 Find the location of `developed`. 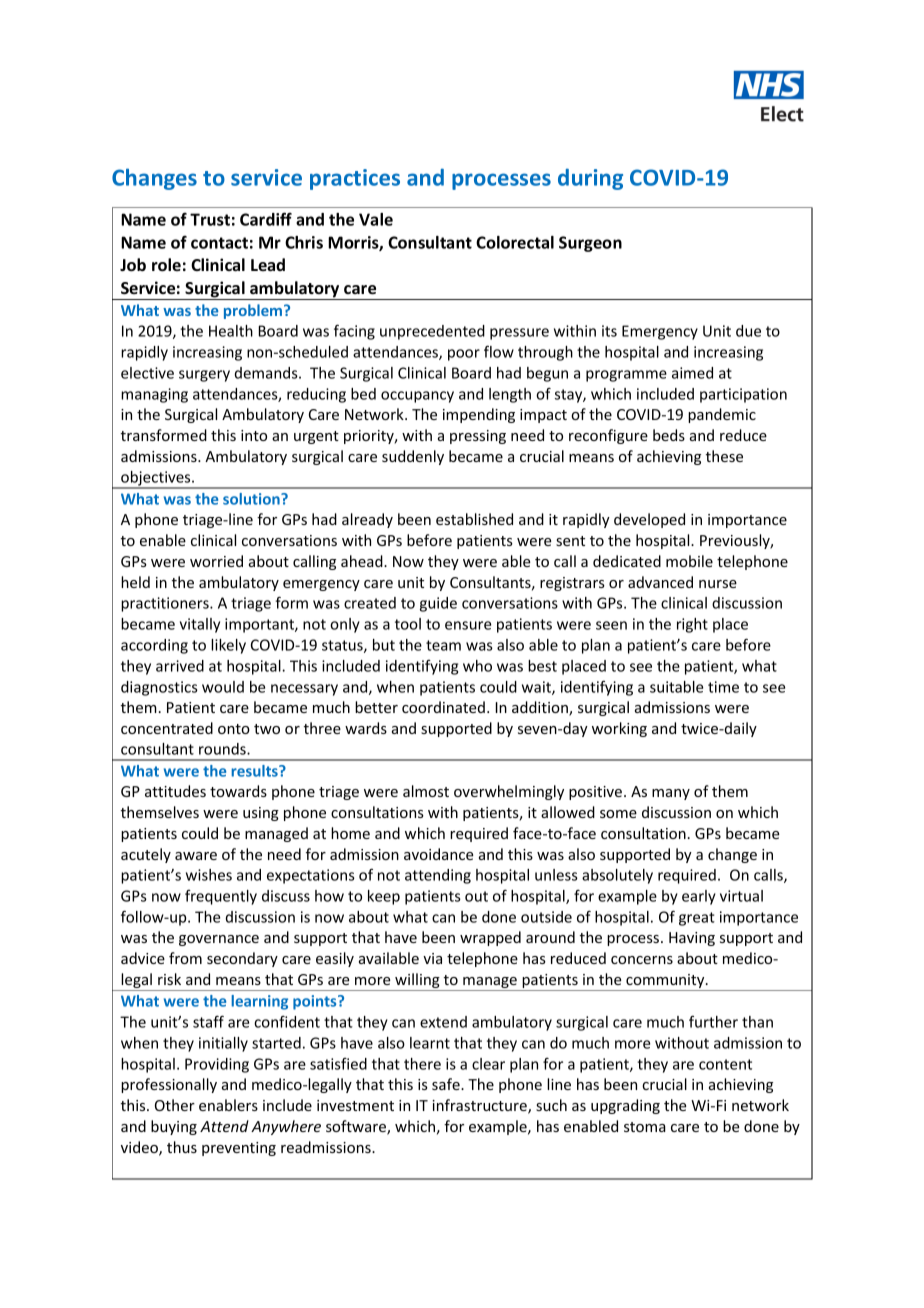

developed is located at coordinates (649, 520).
